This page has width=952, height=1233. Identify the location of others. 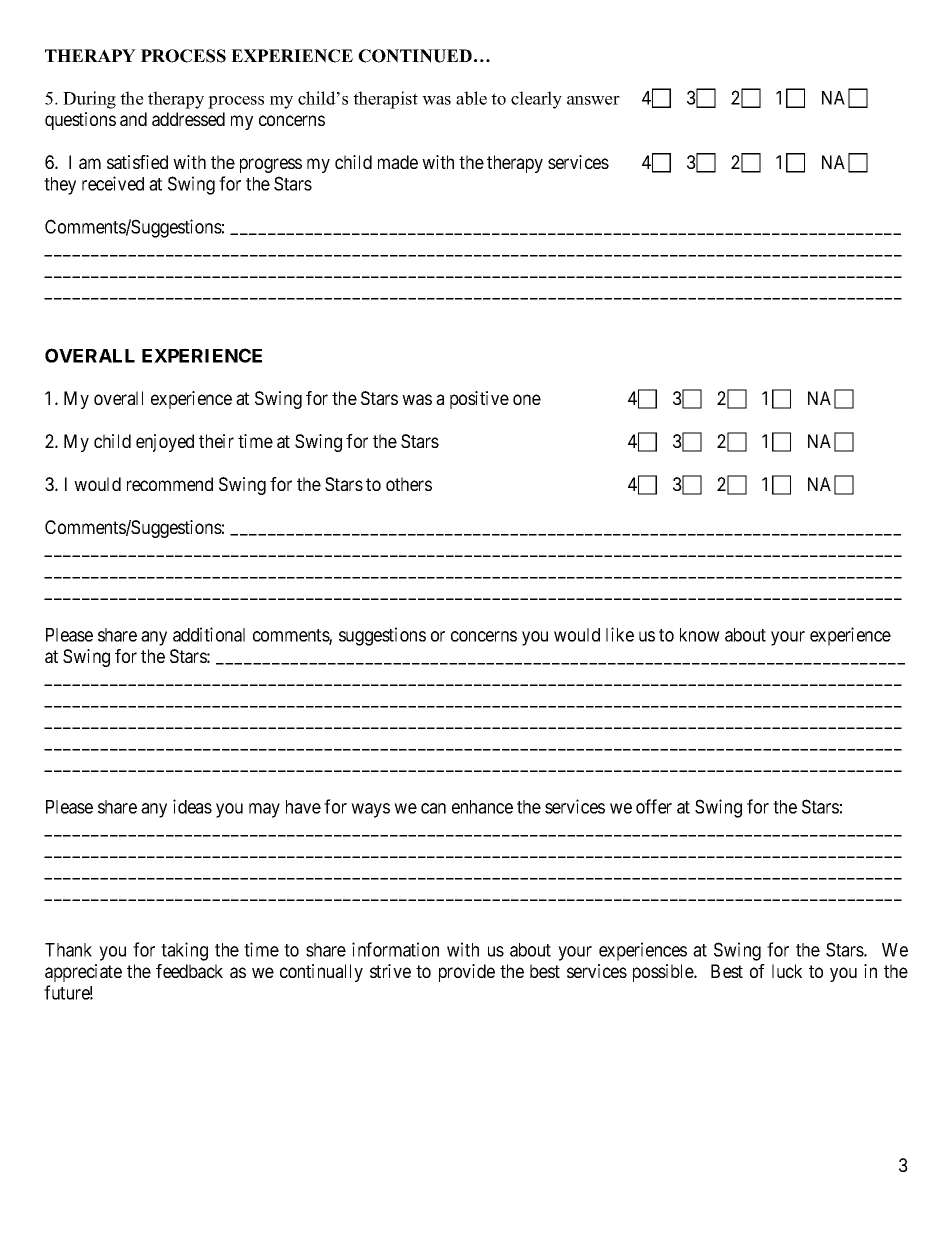
(409, 484).
